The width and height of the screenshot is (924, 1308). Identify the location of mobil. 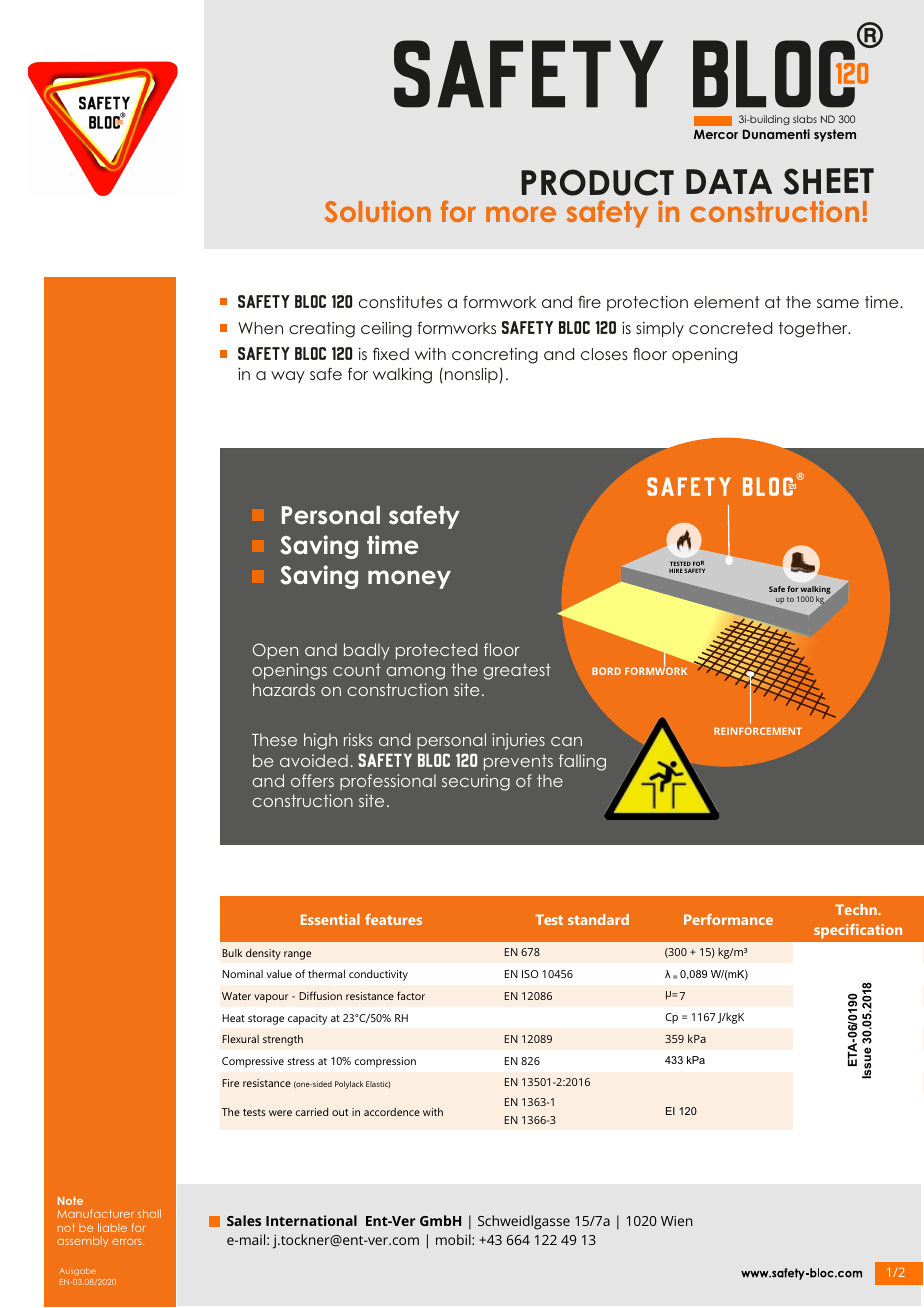
(454, 1239).
